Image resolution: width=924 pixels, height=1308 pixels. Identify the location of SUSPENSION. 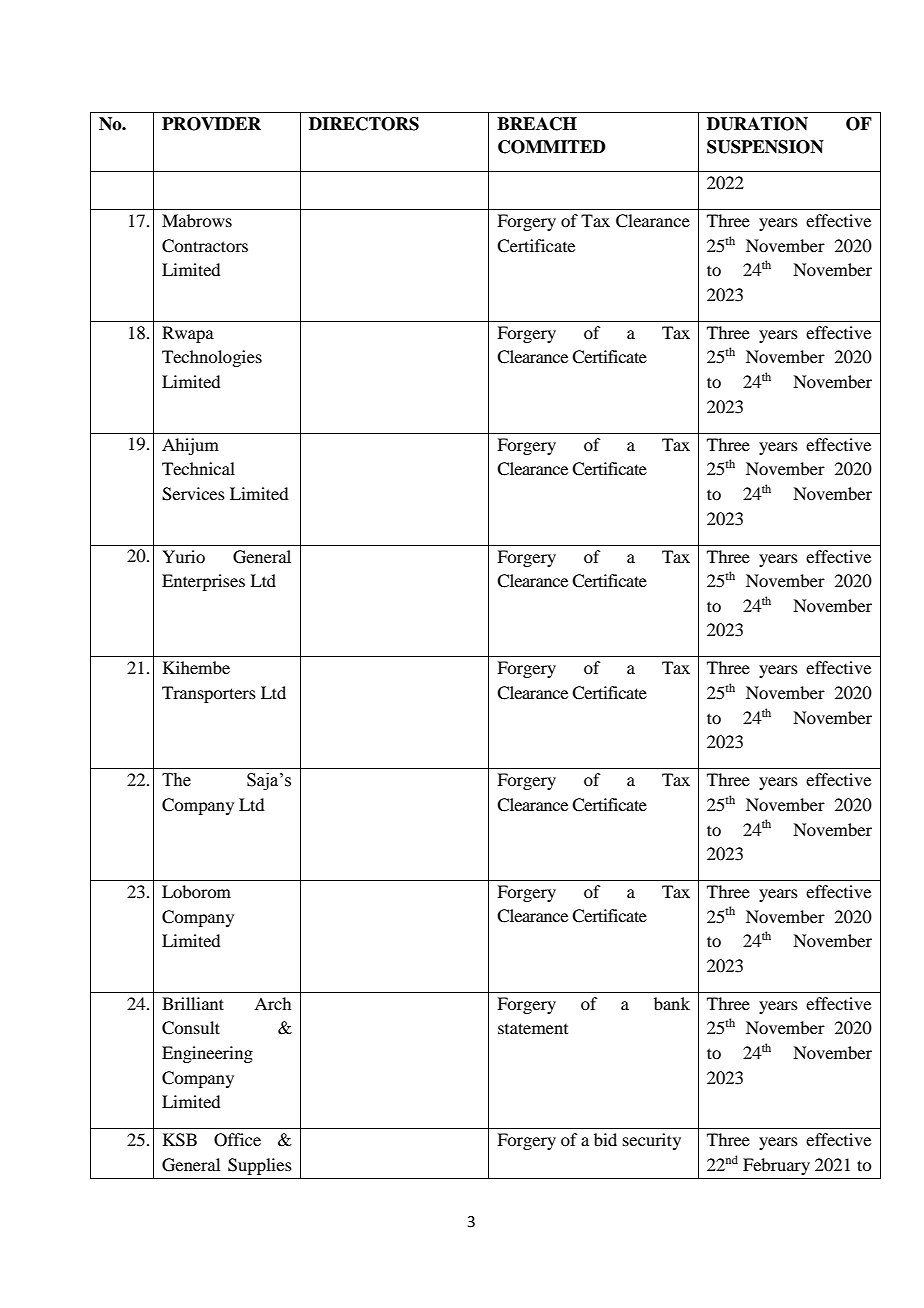
(765, 147).
